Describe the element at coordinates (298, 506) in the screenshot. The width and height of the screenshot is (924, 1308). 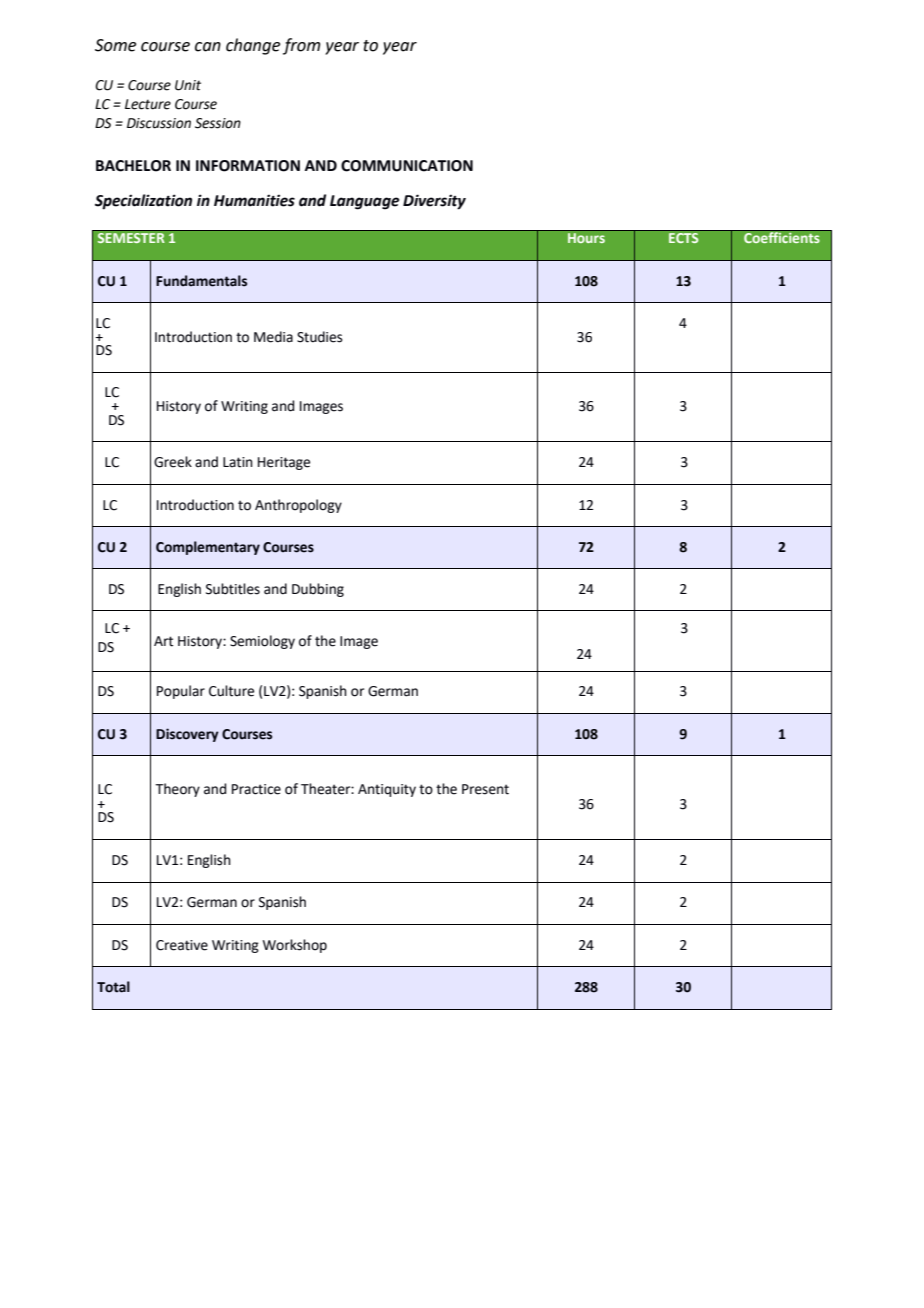
I see `Anthropology` at that location.
